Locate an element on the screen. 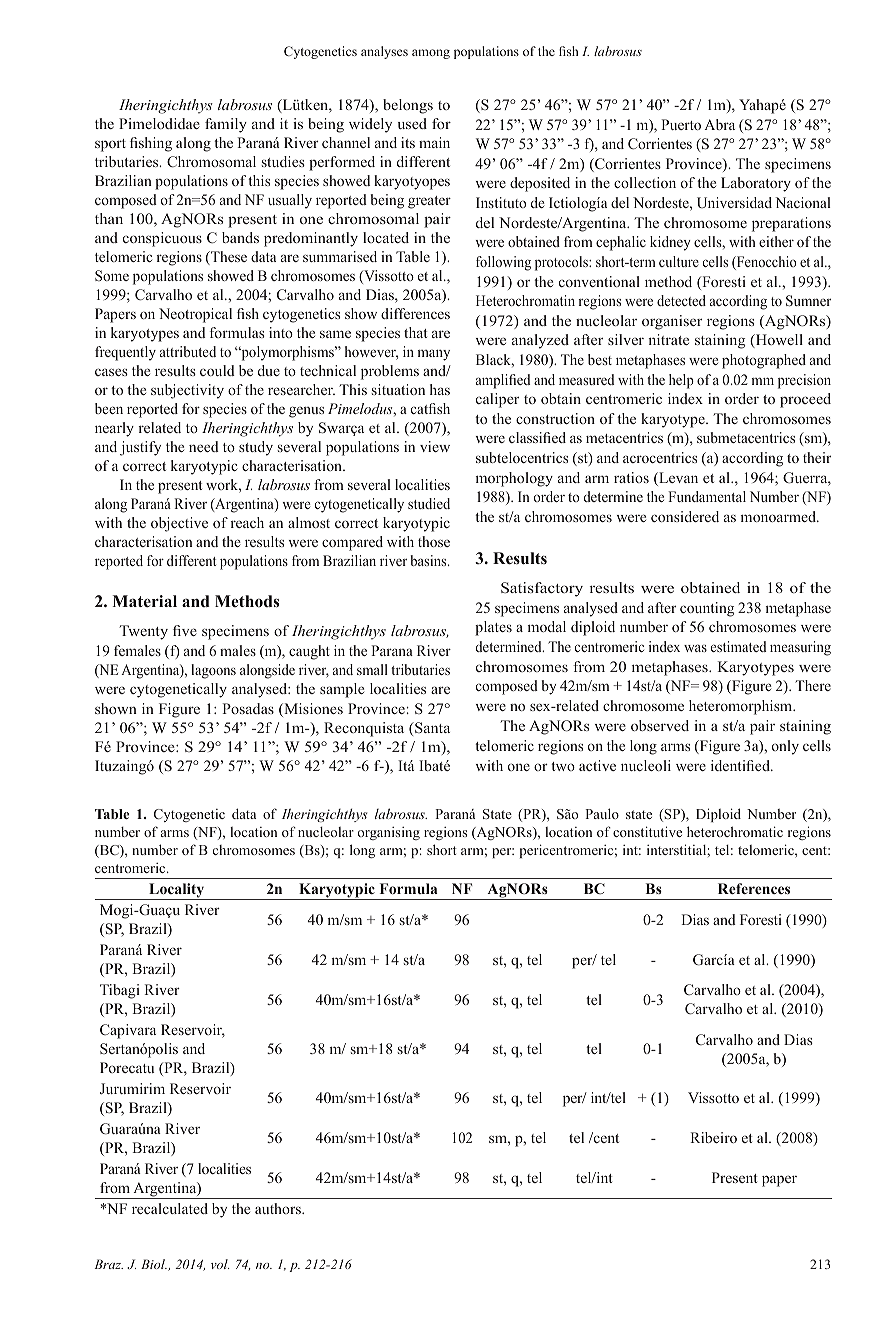 The width and height of the screenshot is (896, 1319). among is located at coordinates (431, 54).
